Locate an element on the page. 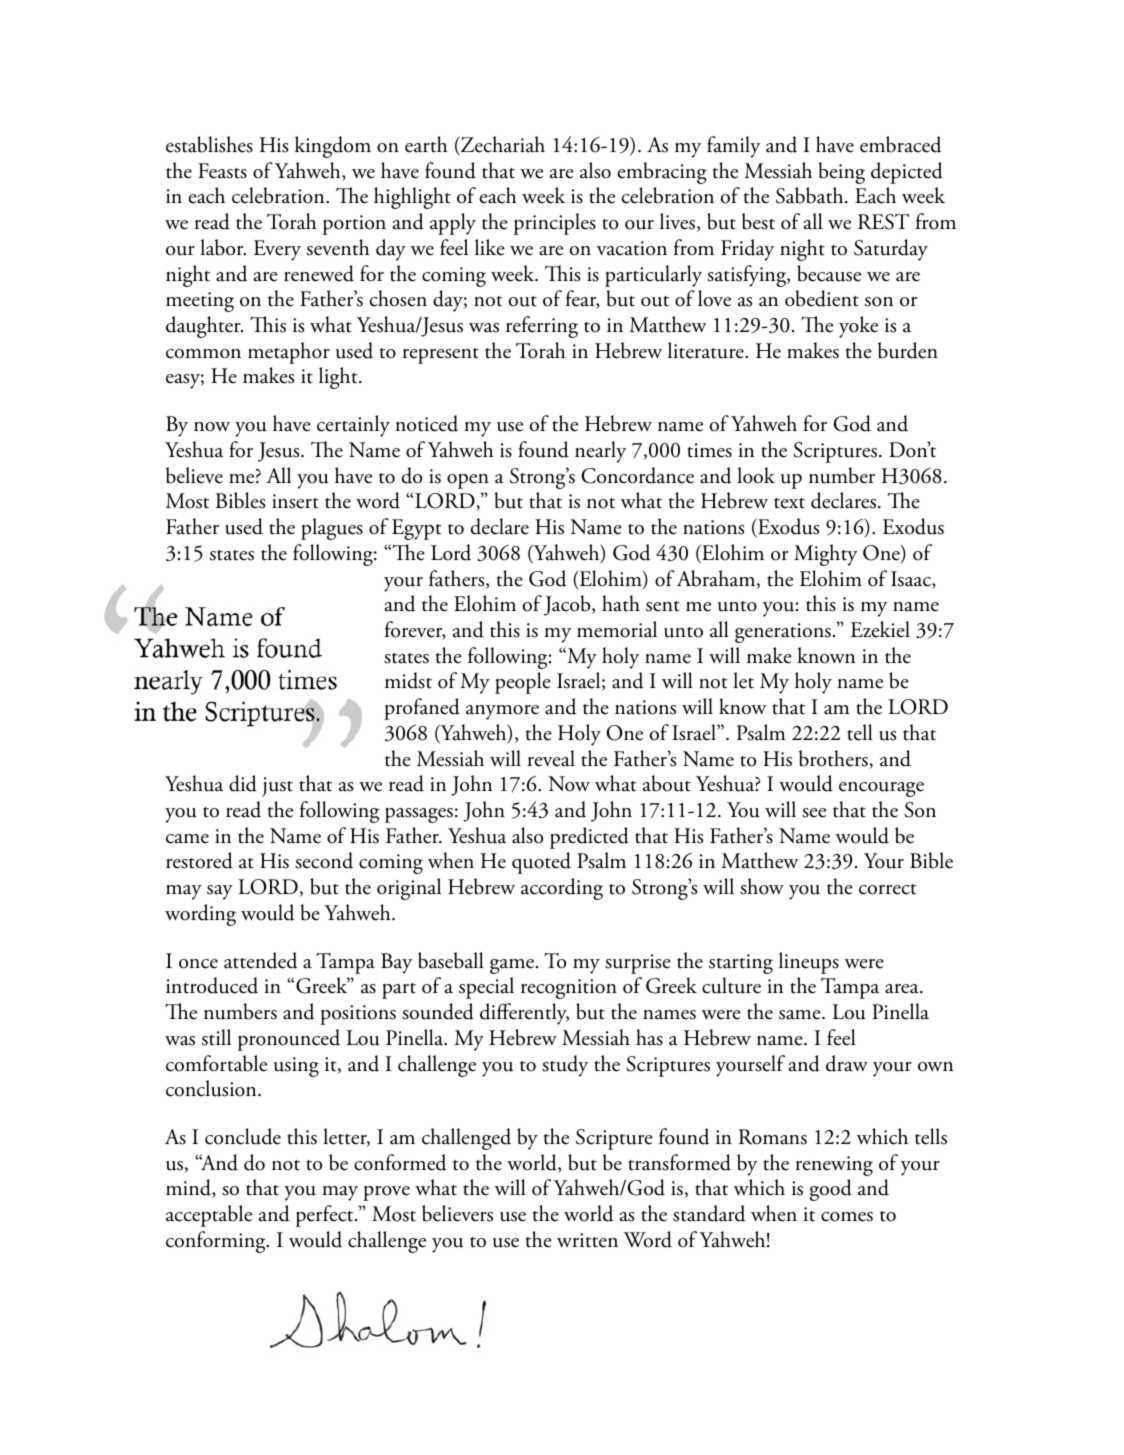 This page has width=1124, height=1455. principles is located at coordinates (555, 224).
